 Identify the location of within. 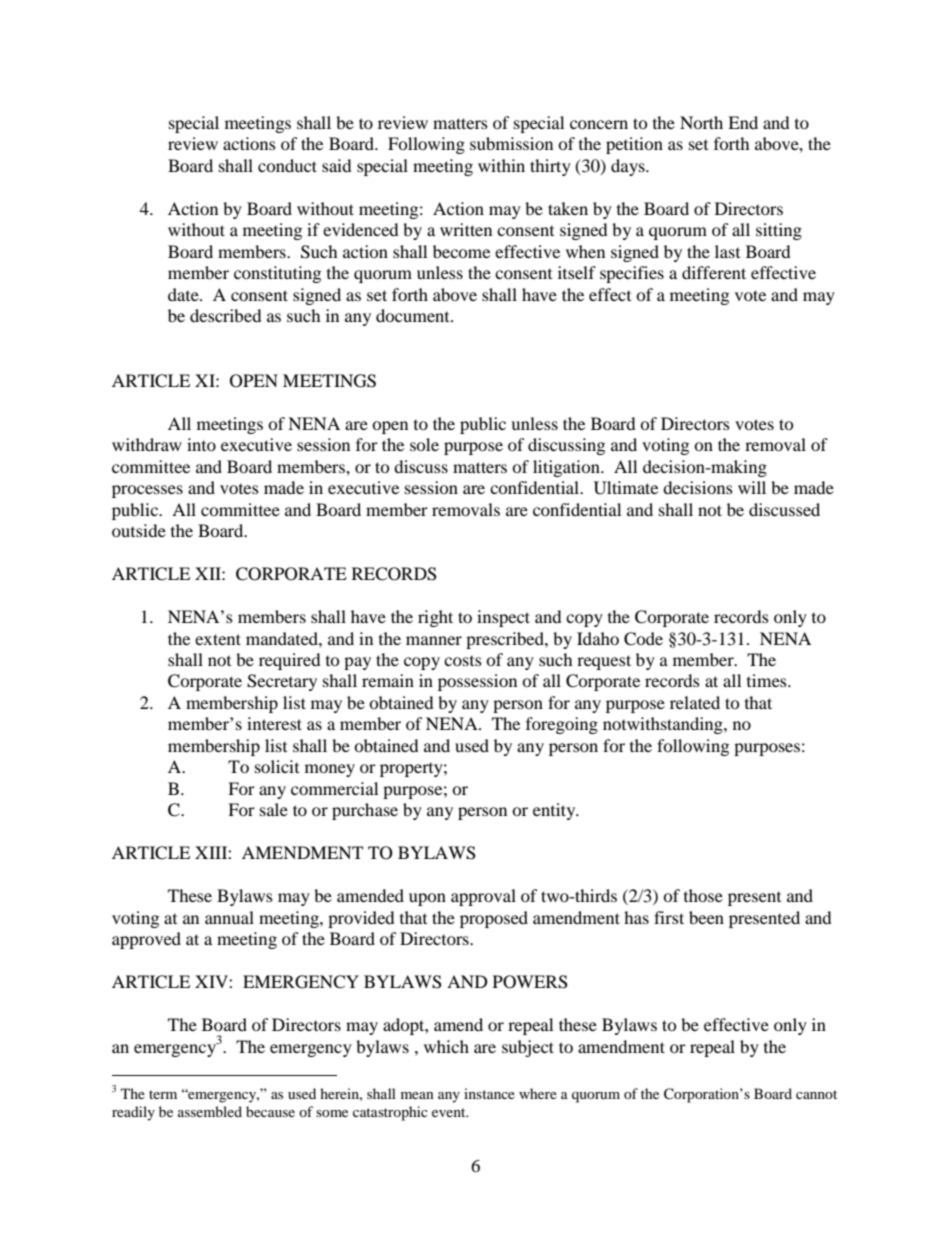
(501, 165).
